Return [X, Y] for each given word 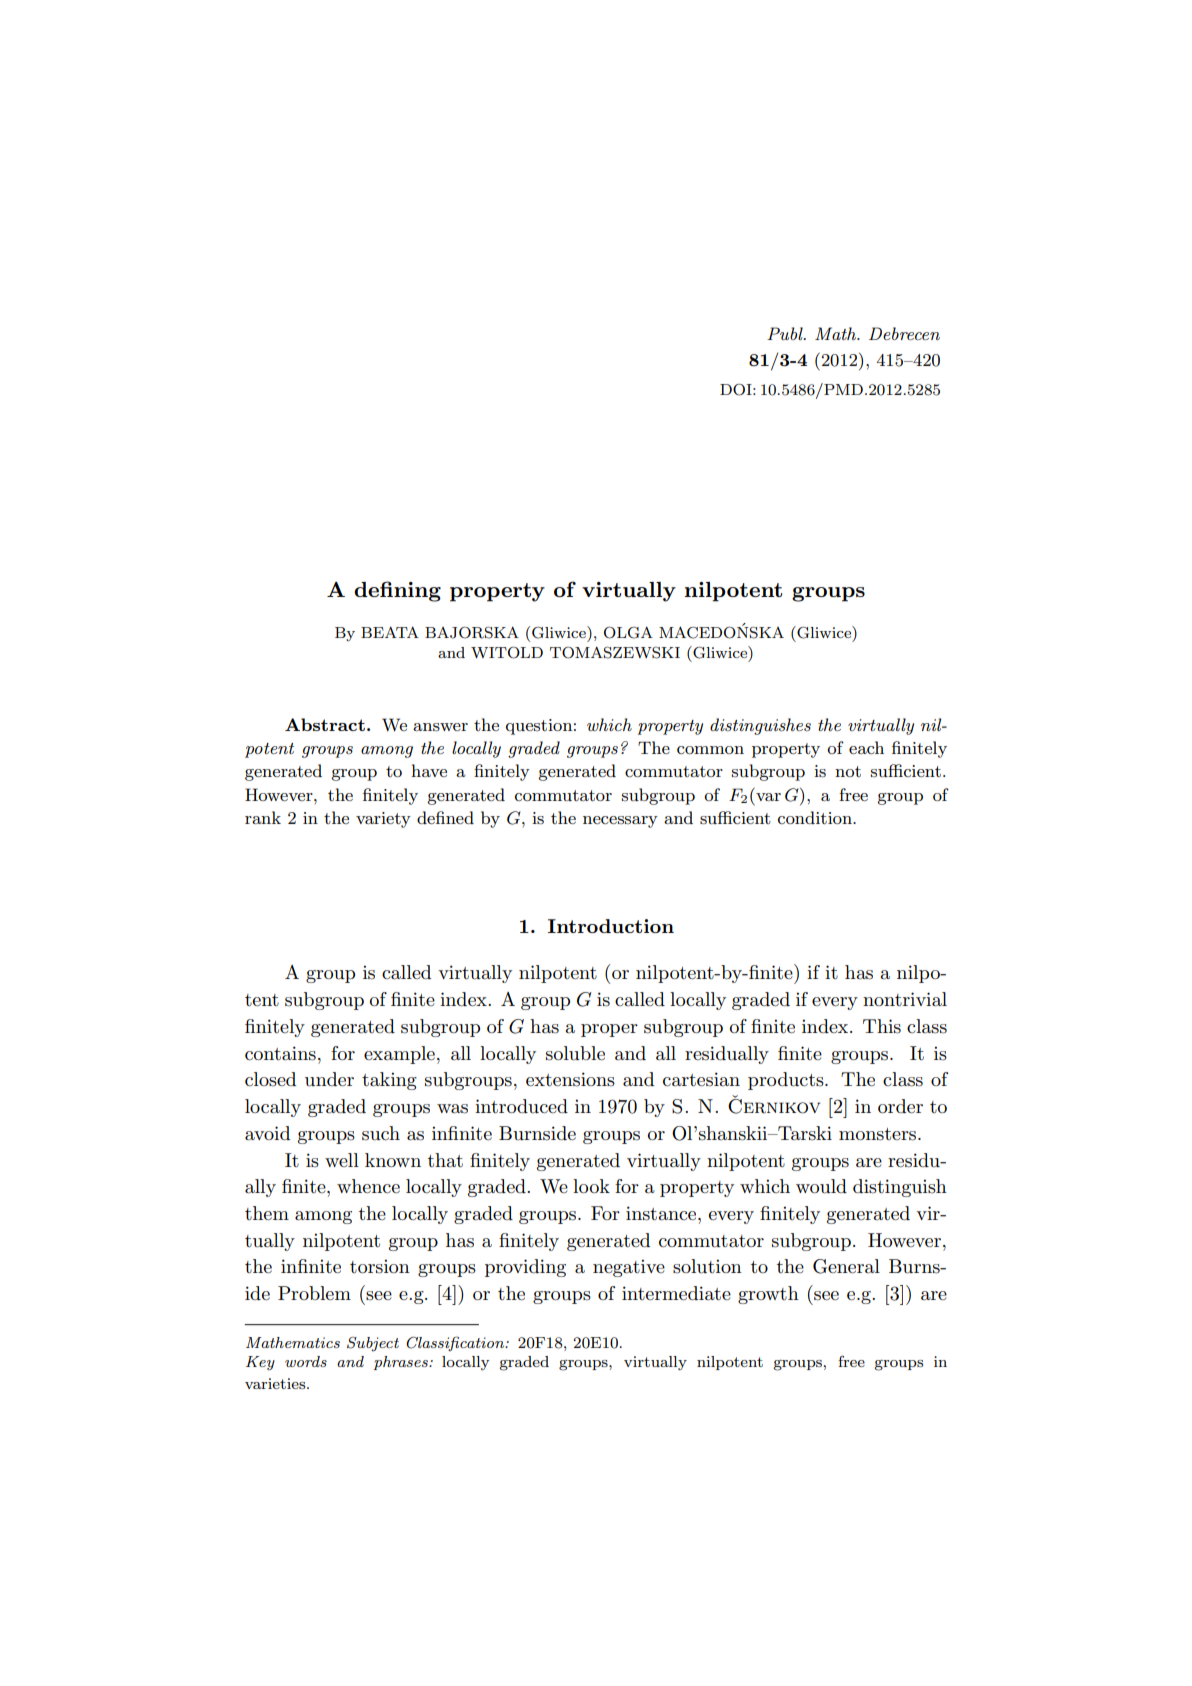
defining [397, 591]
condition [816, 817]
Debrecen [904, 333]
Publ [786, 333]
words [306, 1361]
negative [629, 1268]
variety [383, 820]
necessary [620, 822]
